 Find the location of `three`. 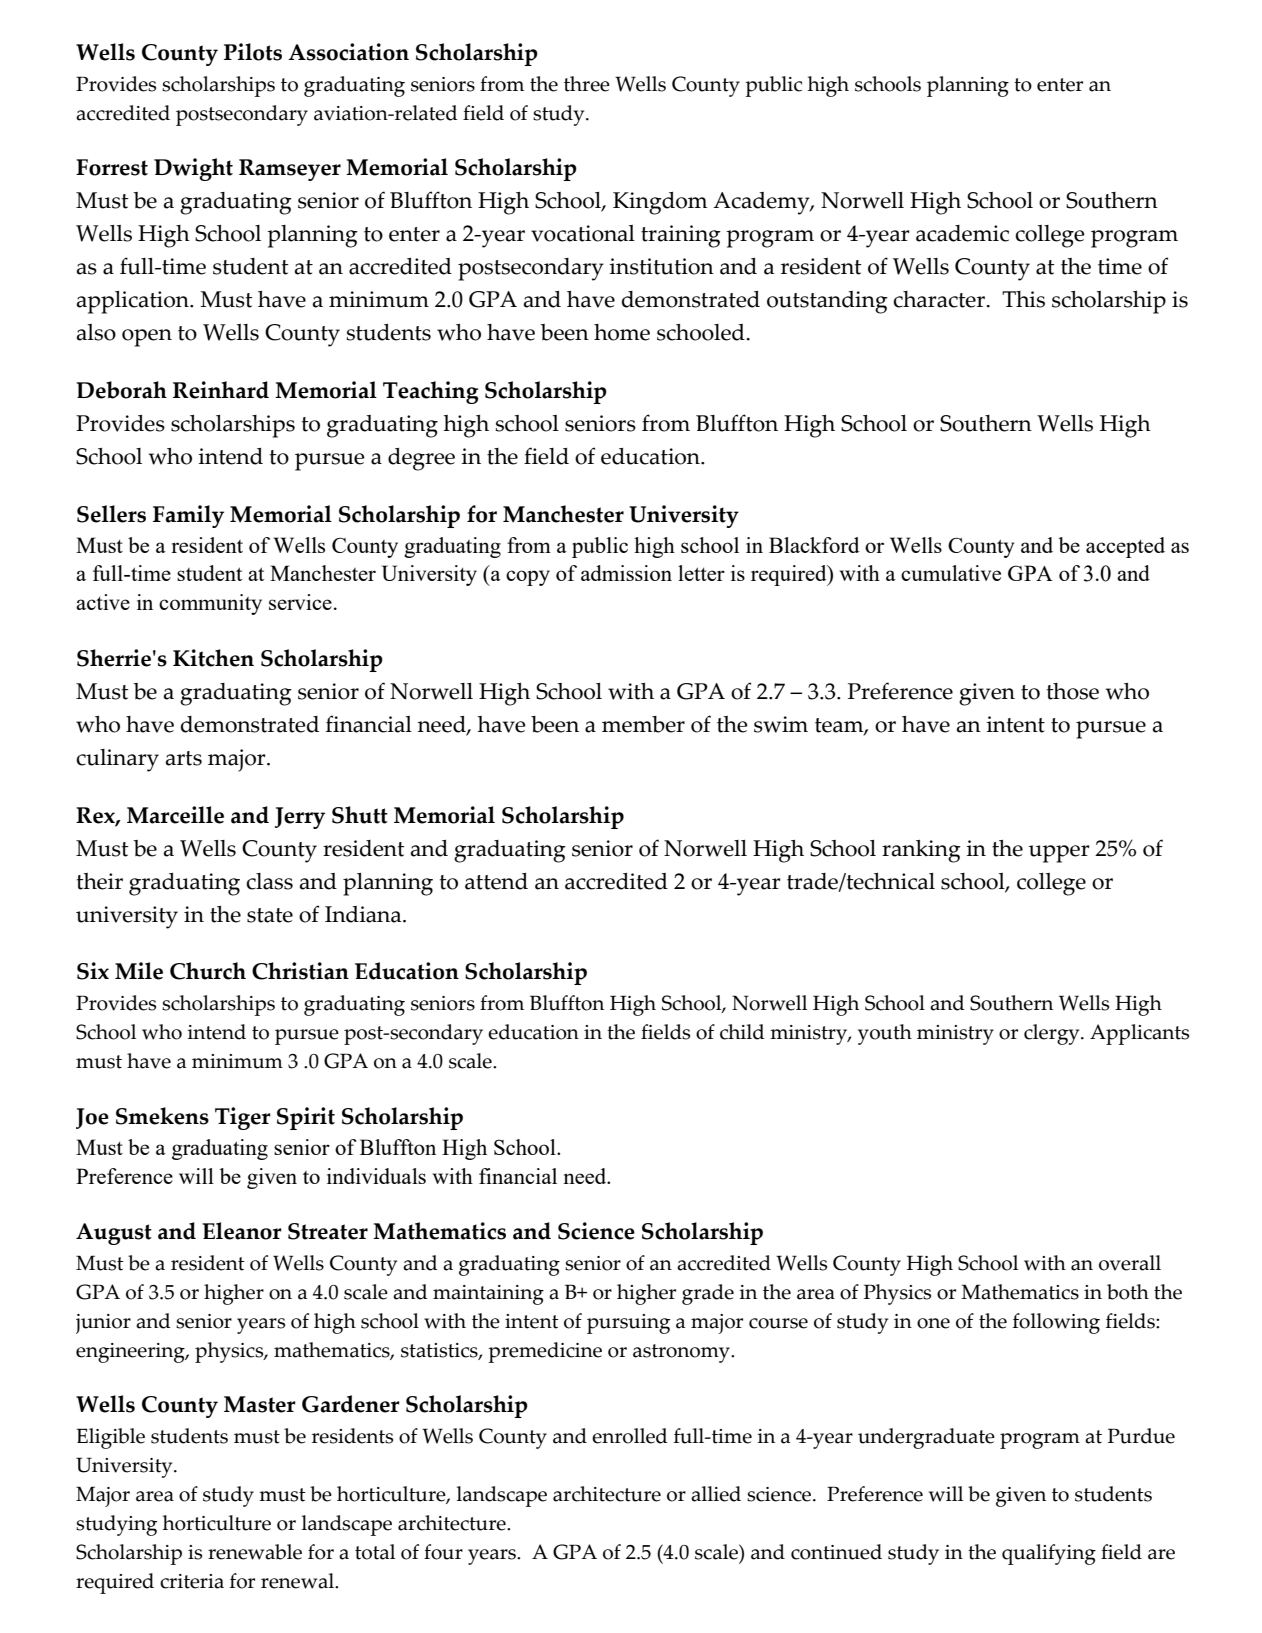

three is located at coordinates (587, 84).
